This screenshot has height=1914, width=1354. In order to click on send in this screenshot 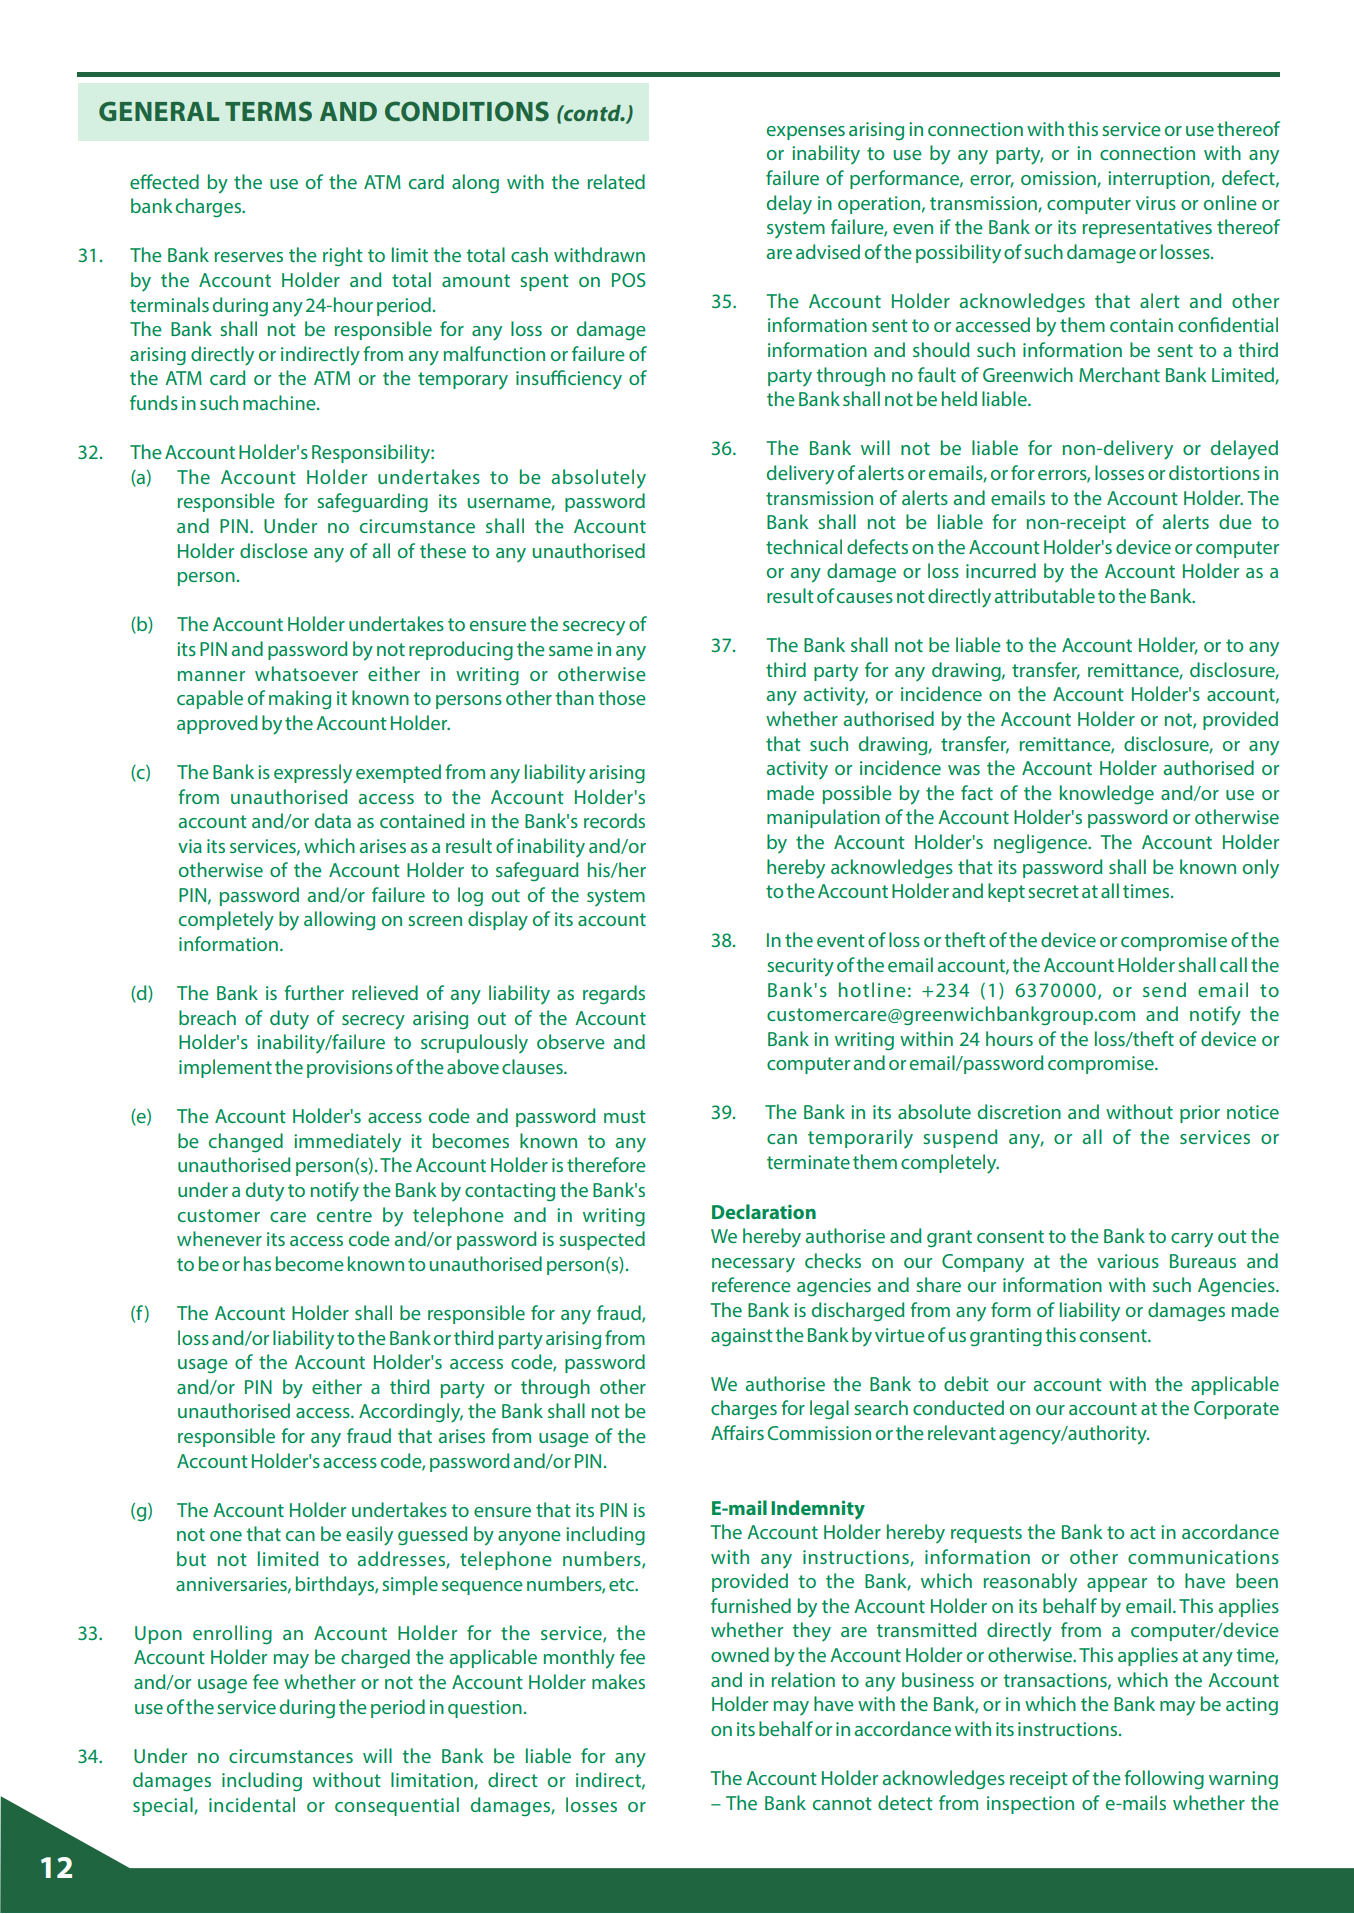, I will do `click(1164, 989)`.
